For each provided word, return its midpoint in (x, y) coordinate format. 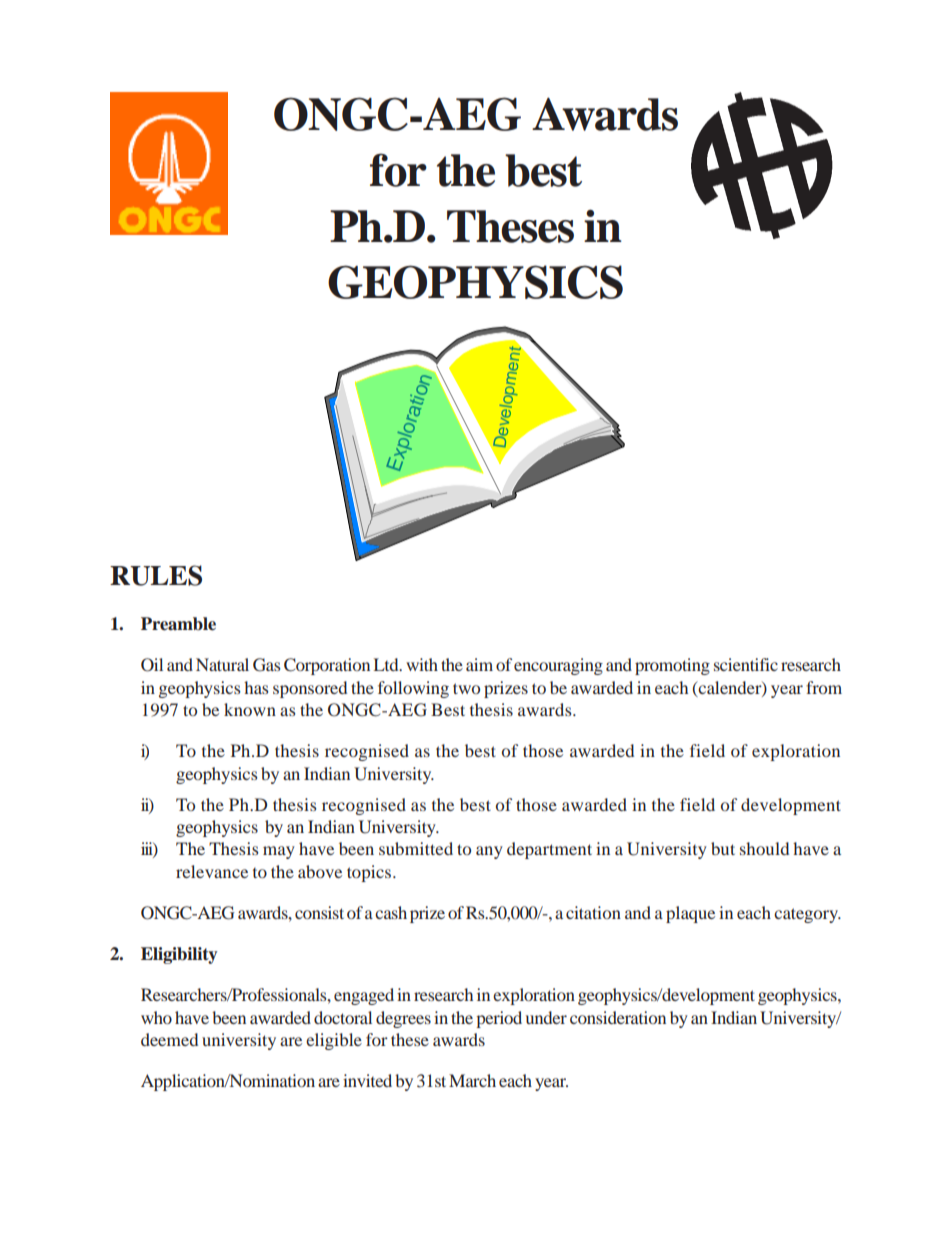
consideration (618, 1017)
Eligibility (179, 955)
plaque (690, 914)
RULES (156, 575)
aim (479, 664)
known (250, 709)
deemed (169, 1039)
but (723, 848)
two (466, 688)
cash (391, 912)
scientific (746, 664)
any (489, 852)
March (472, 1080)
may (279, 852)
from (824, 687)
